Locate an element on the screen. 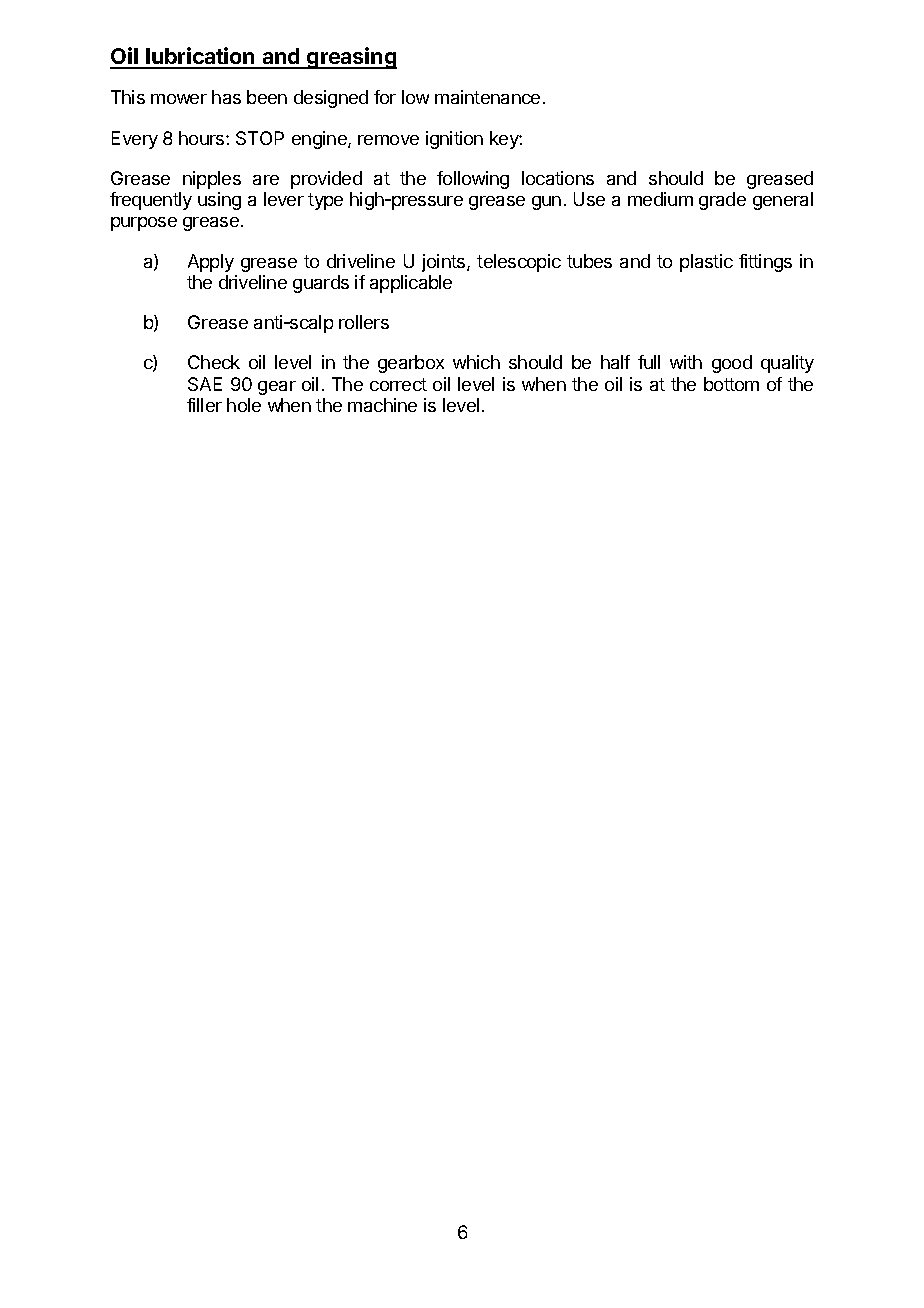  locations is located at coordinates (558, 178).
